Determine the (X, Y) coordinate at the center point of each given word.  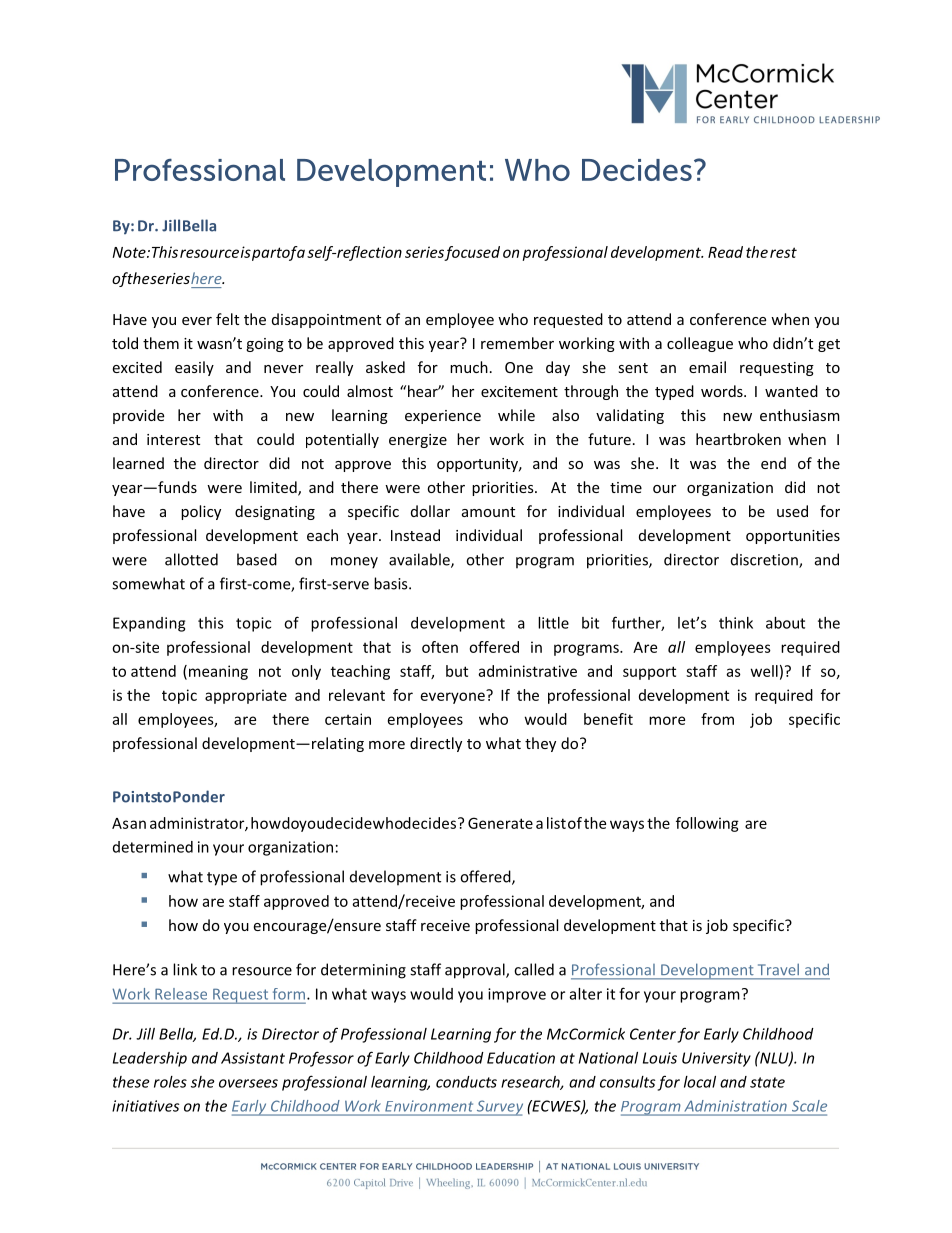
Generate (500, 823)
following (707, 824)
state (767, 1082)
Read (725, 252)
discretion (765, 560)
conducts (466, 1082)
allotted (191, 559)
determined (153, 847)
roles (170, 1082)
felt (227, 319)
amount (488, 512)
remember (517, 343)
